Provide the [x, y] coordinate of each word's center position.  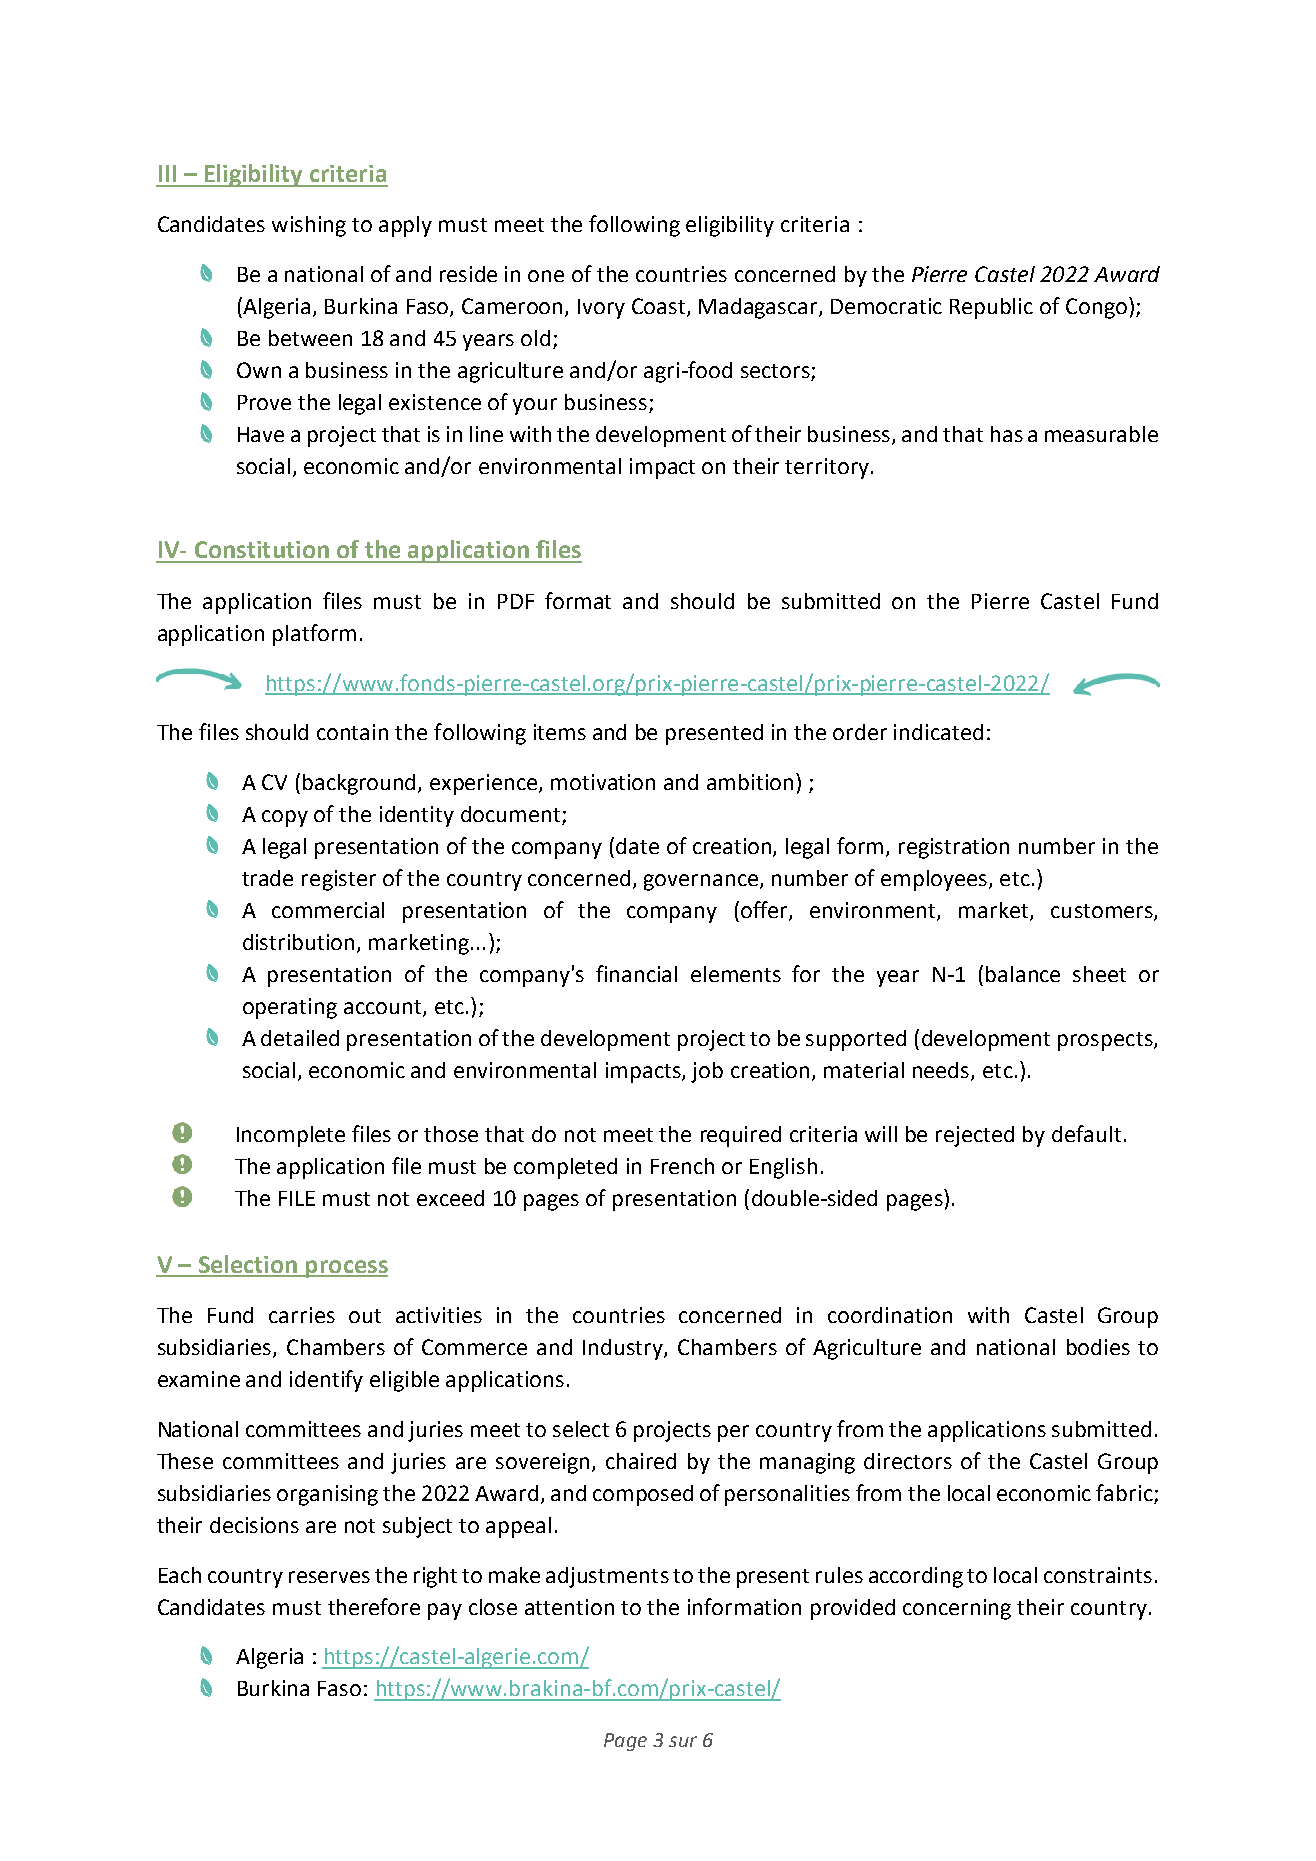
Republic [991, 308]
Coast [660, 307]
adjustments [607, 1577]
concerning [957, 1609]
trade [267, 878]
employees [934, 880]
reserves [329, 1577]
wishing [309, 226]
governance [702, 882]
